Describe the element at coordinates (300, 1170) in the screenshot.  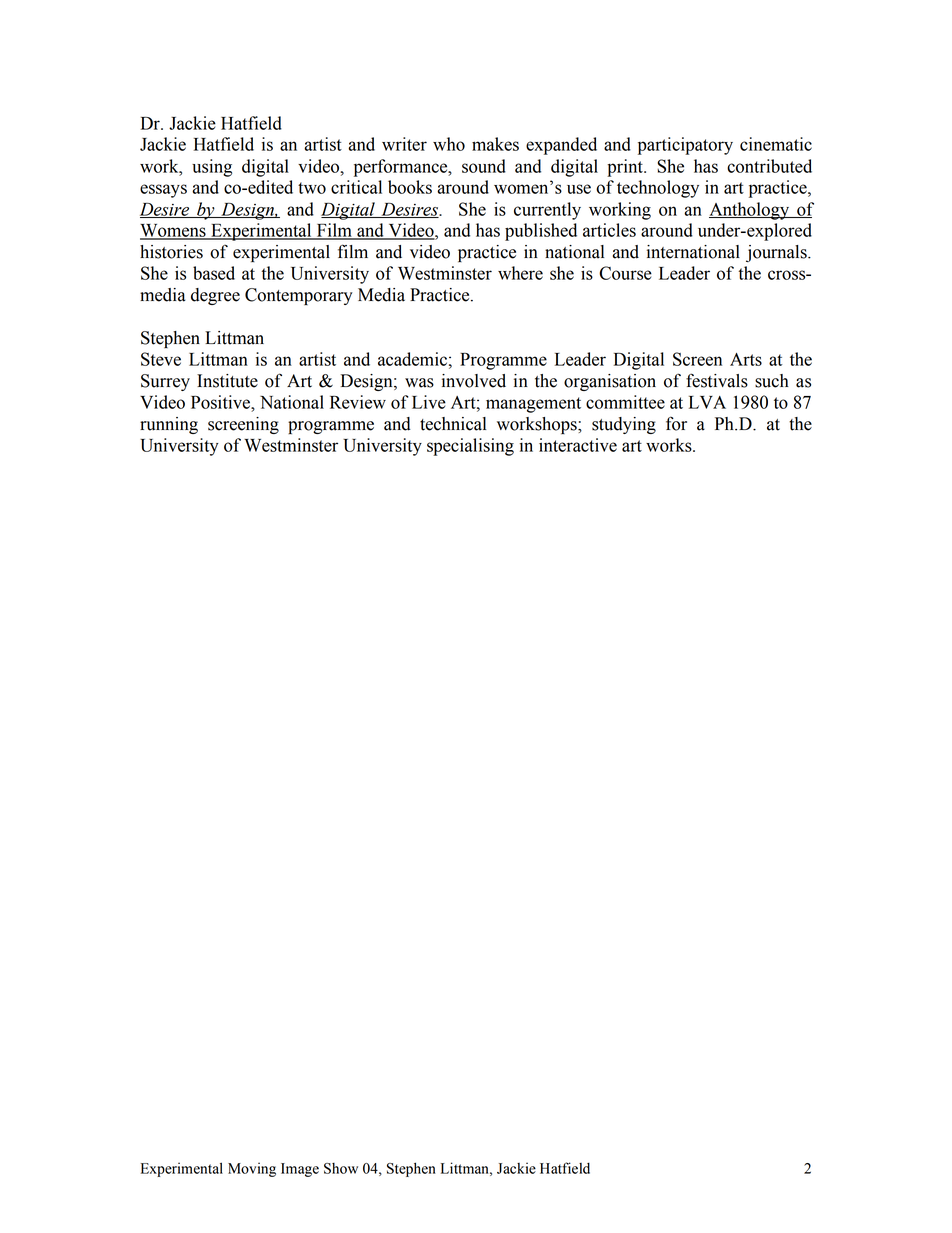
I see `Image` at that location.
